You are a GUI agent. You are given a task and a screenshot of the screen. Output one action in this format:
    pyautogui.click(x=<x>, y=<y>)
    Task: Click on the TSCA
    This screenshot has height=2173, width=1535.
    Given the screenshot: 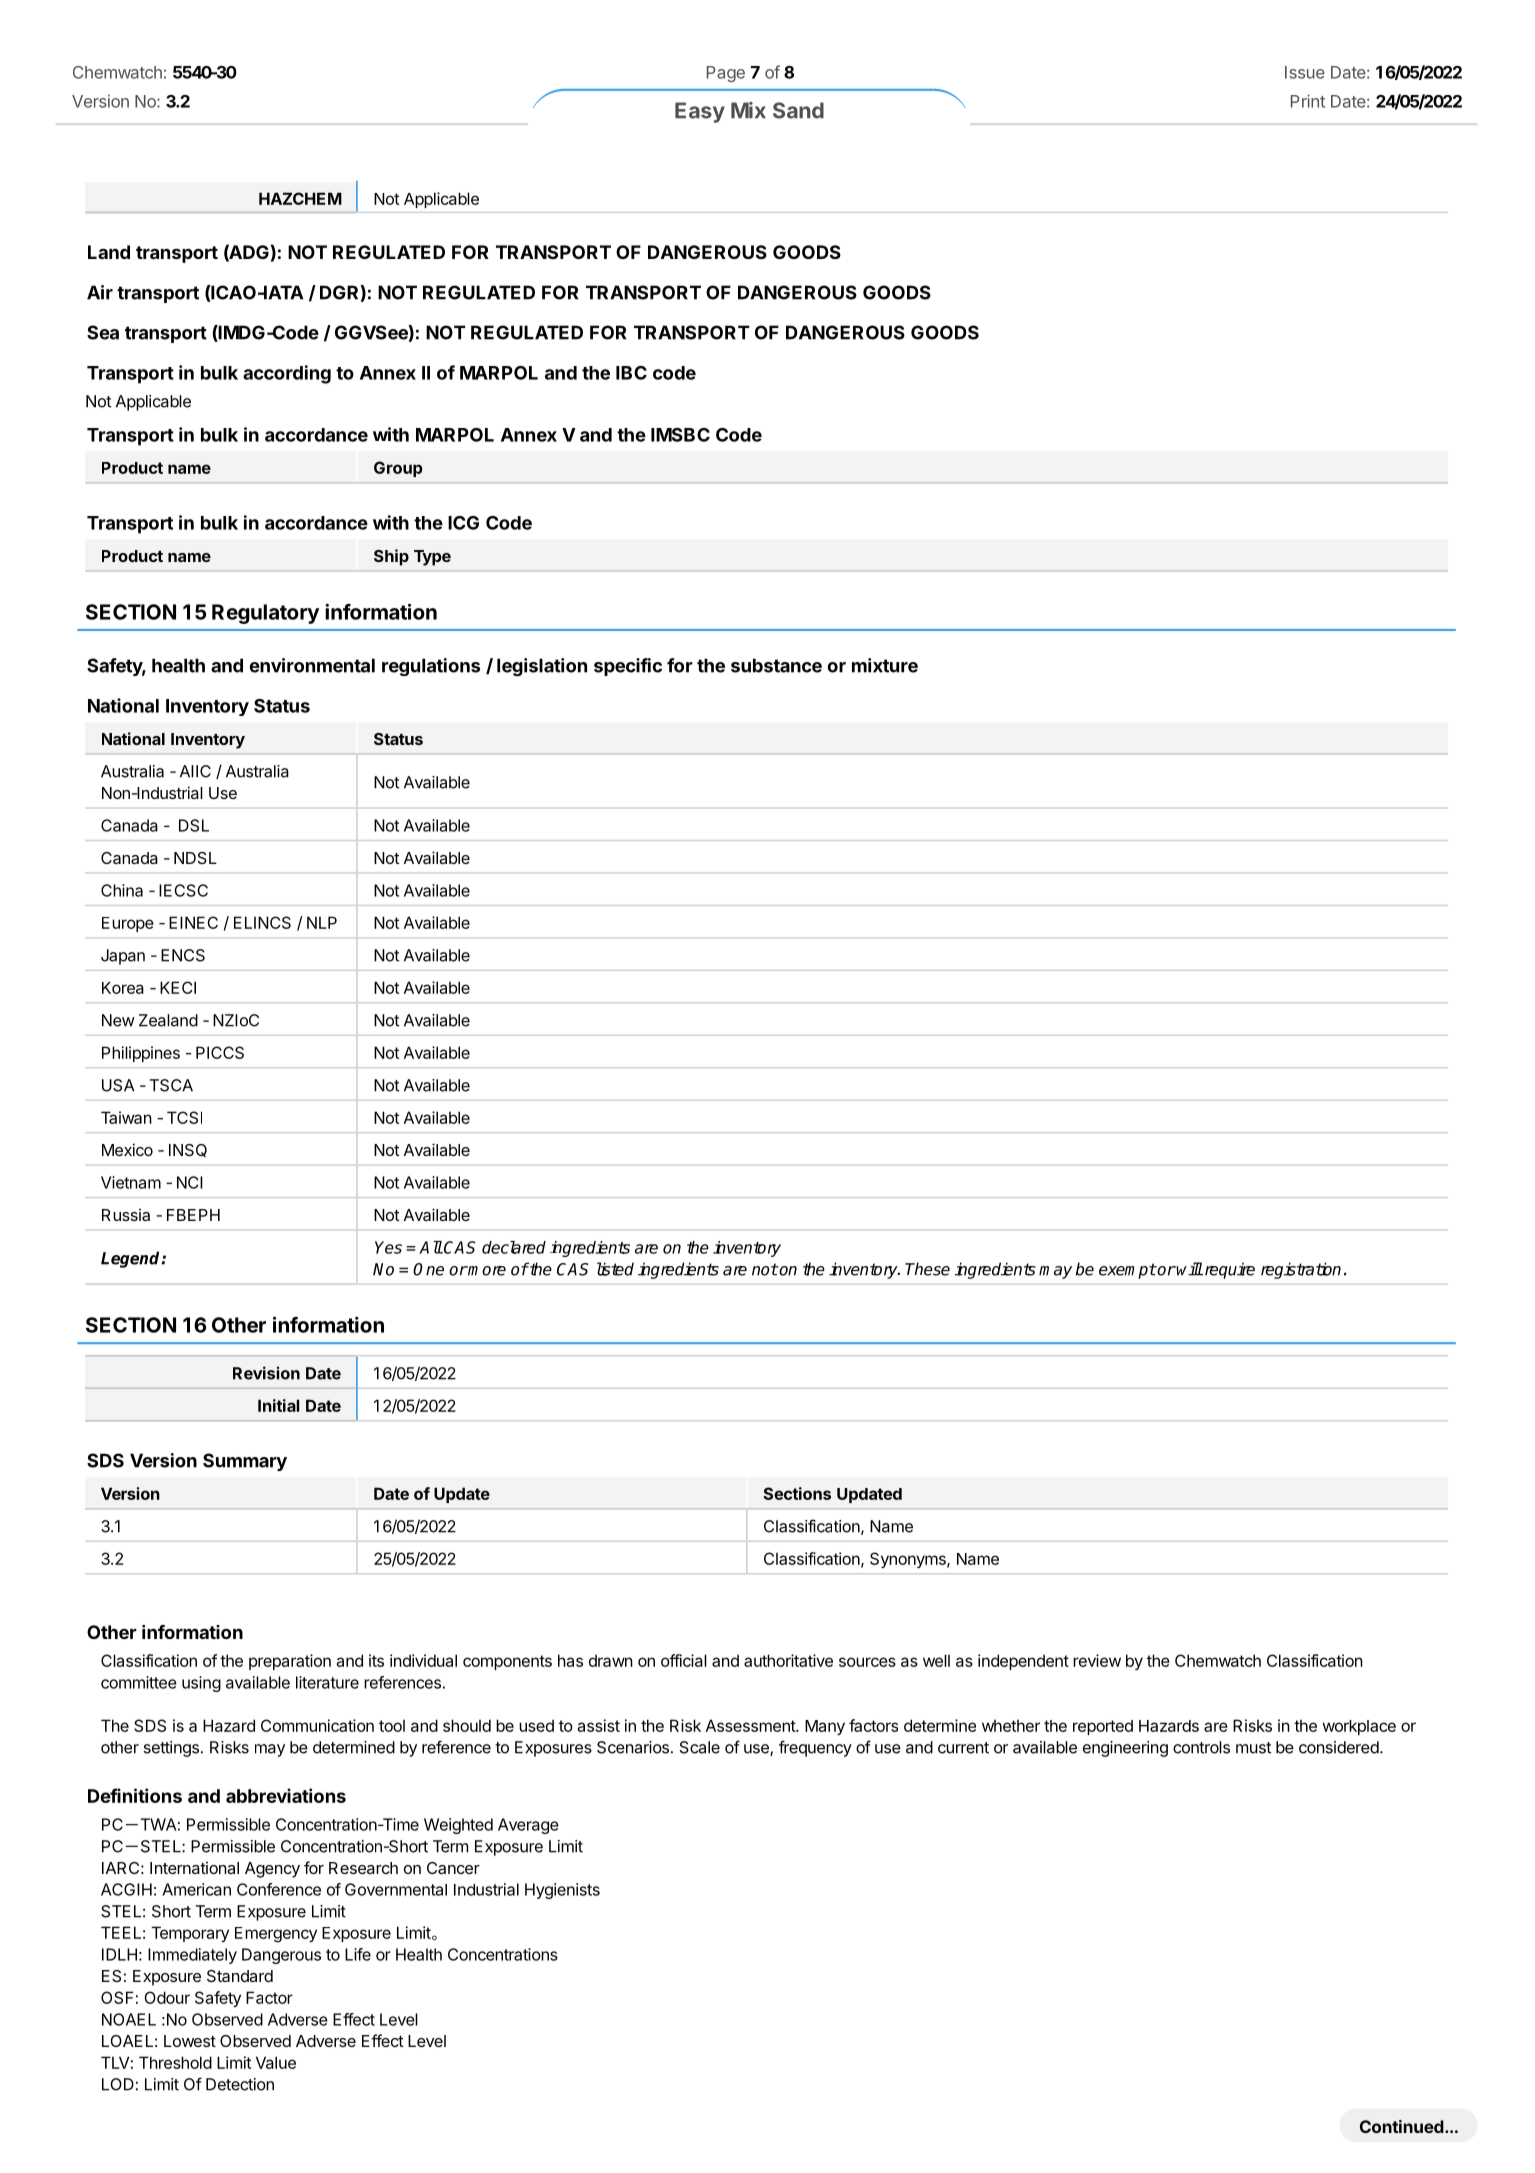 What is the action you would take?
    pyautogui.click(x=171, y=1085)
